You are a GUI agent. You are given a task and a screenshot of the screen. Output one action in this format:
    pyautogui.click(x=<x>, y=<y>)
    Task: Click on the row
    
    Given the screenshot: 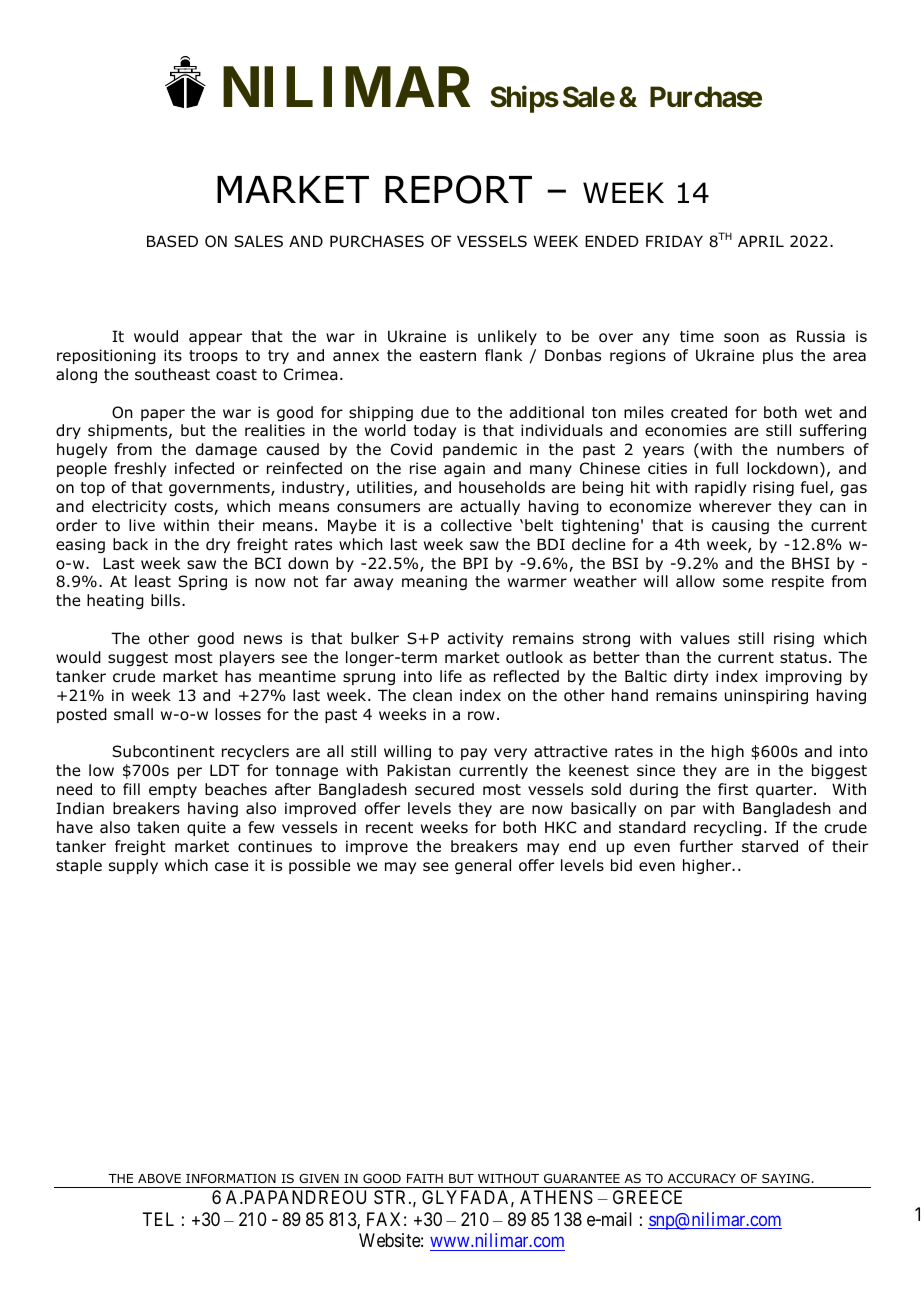 What is the action you would take?
    pyautogui.click(x=481, y=716)
